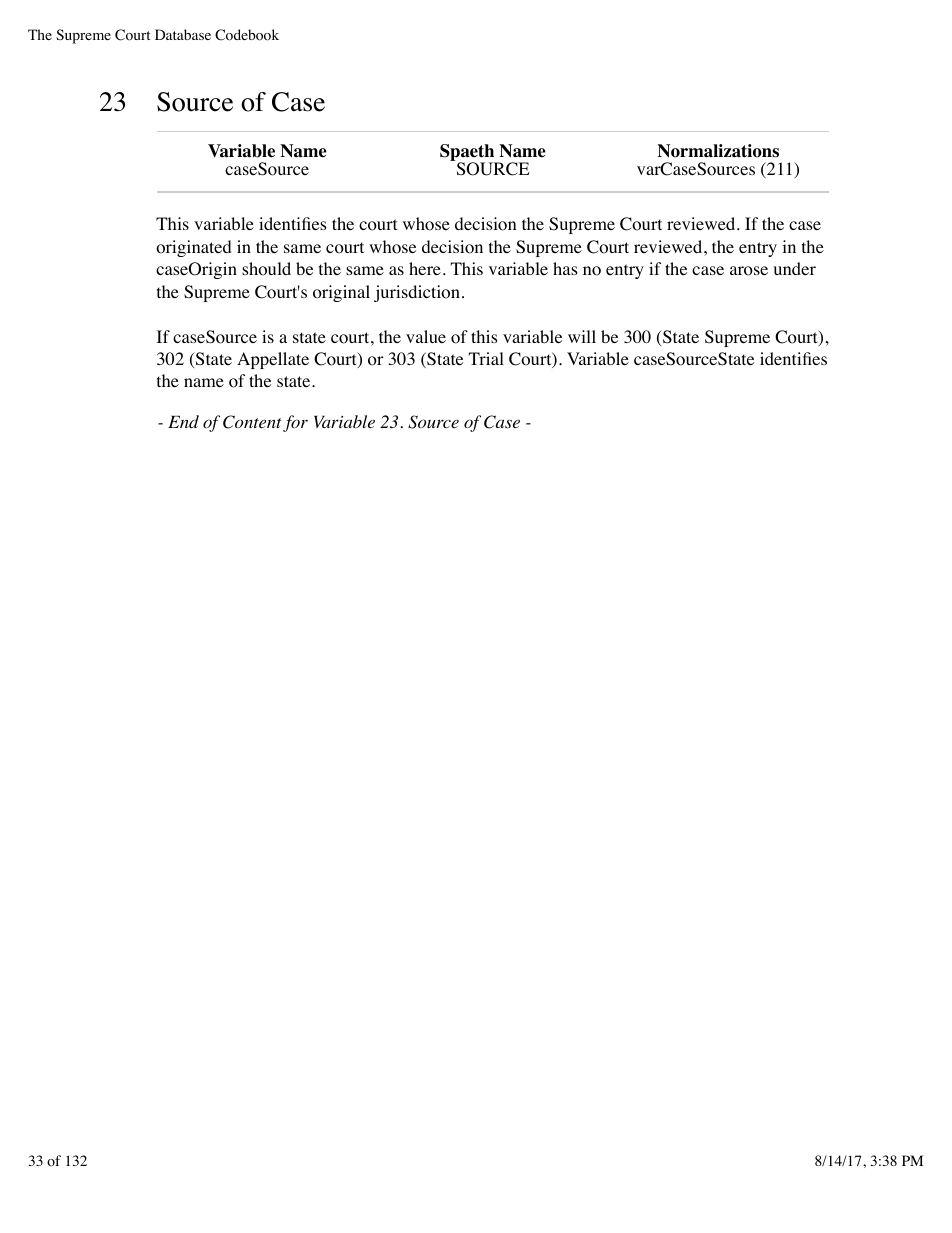 Image resolution: width=952 pixels, height=1233 pixels. Describe the element at coordinates (565, 268) in the screenshot. I see `has` at that location.
